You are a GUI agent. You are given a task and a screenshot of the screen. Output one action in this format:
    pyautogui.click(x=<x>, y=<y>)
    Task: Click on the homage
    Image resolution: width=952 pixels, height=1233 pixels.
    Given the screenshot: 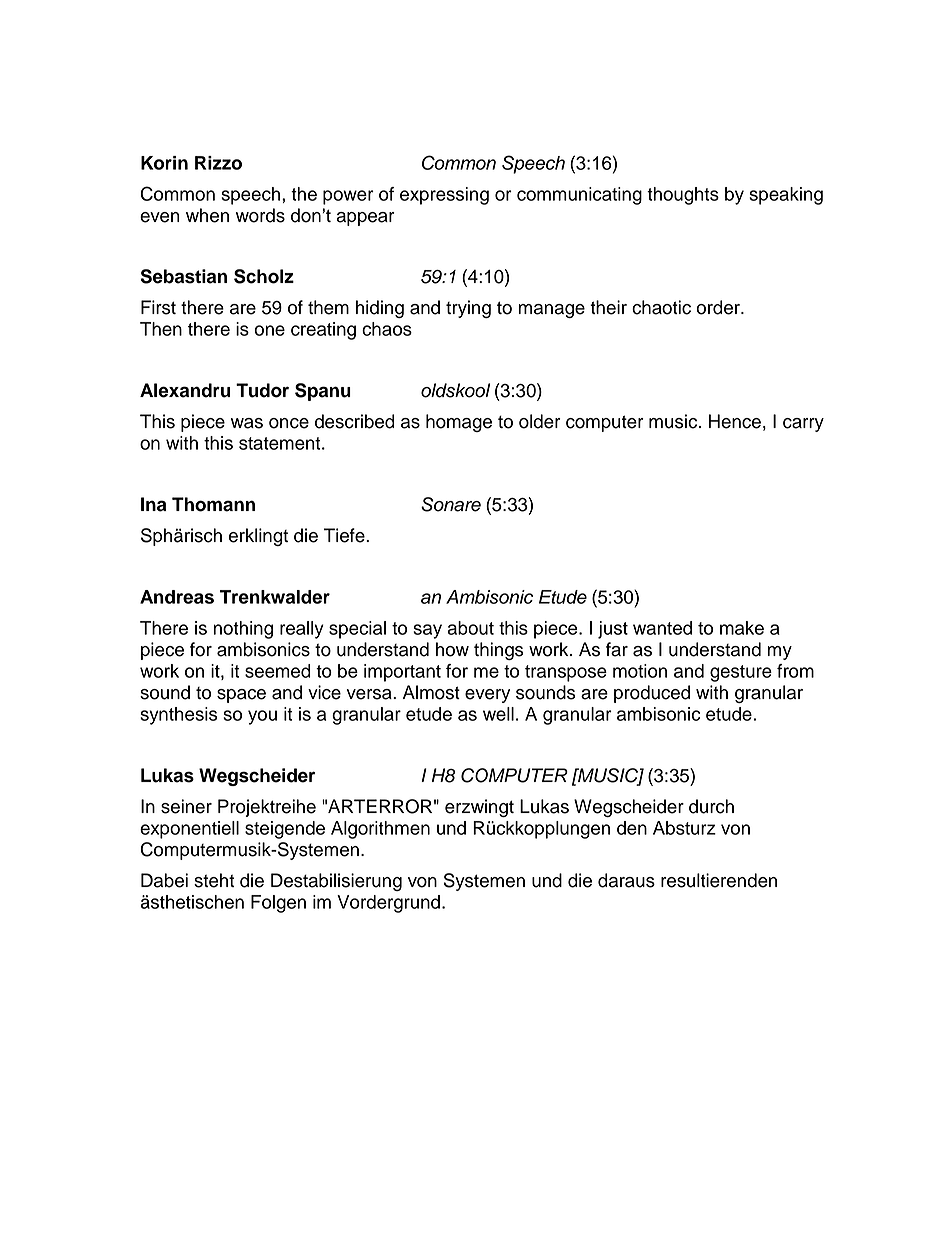 What is the action you would take?
    pyautogui.click(x=459, y=423)
